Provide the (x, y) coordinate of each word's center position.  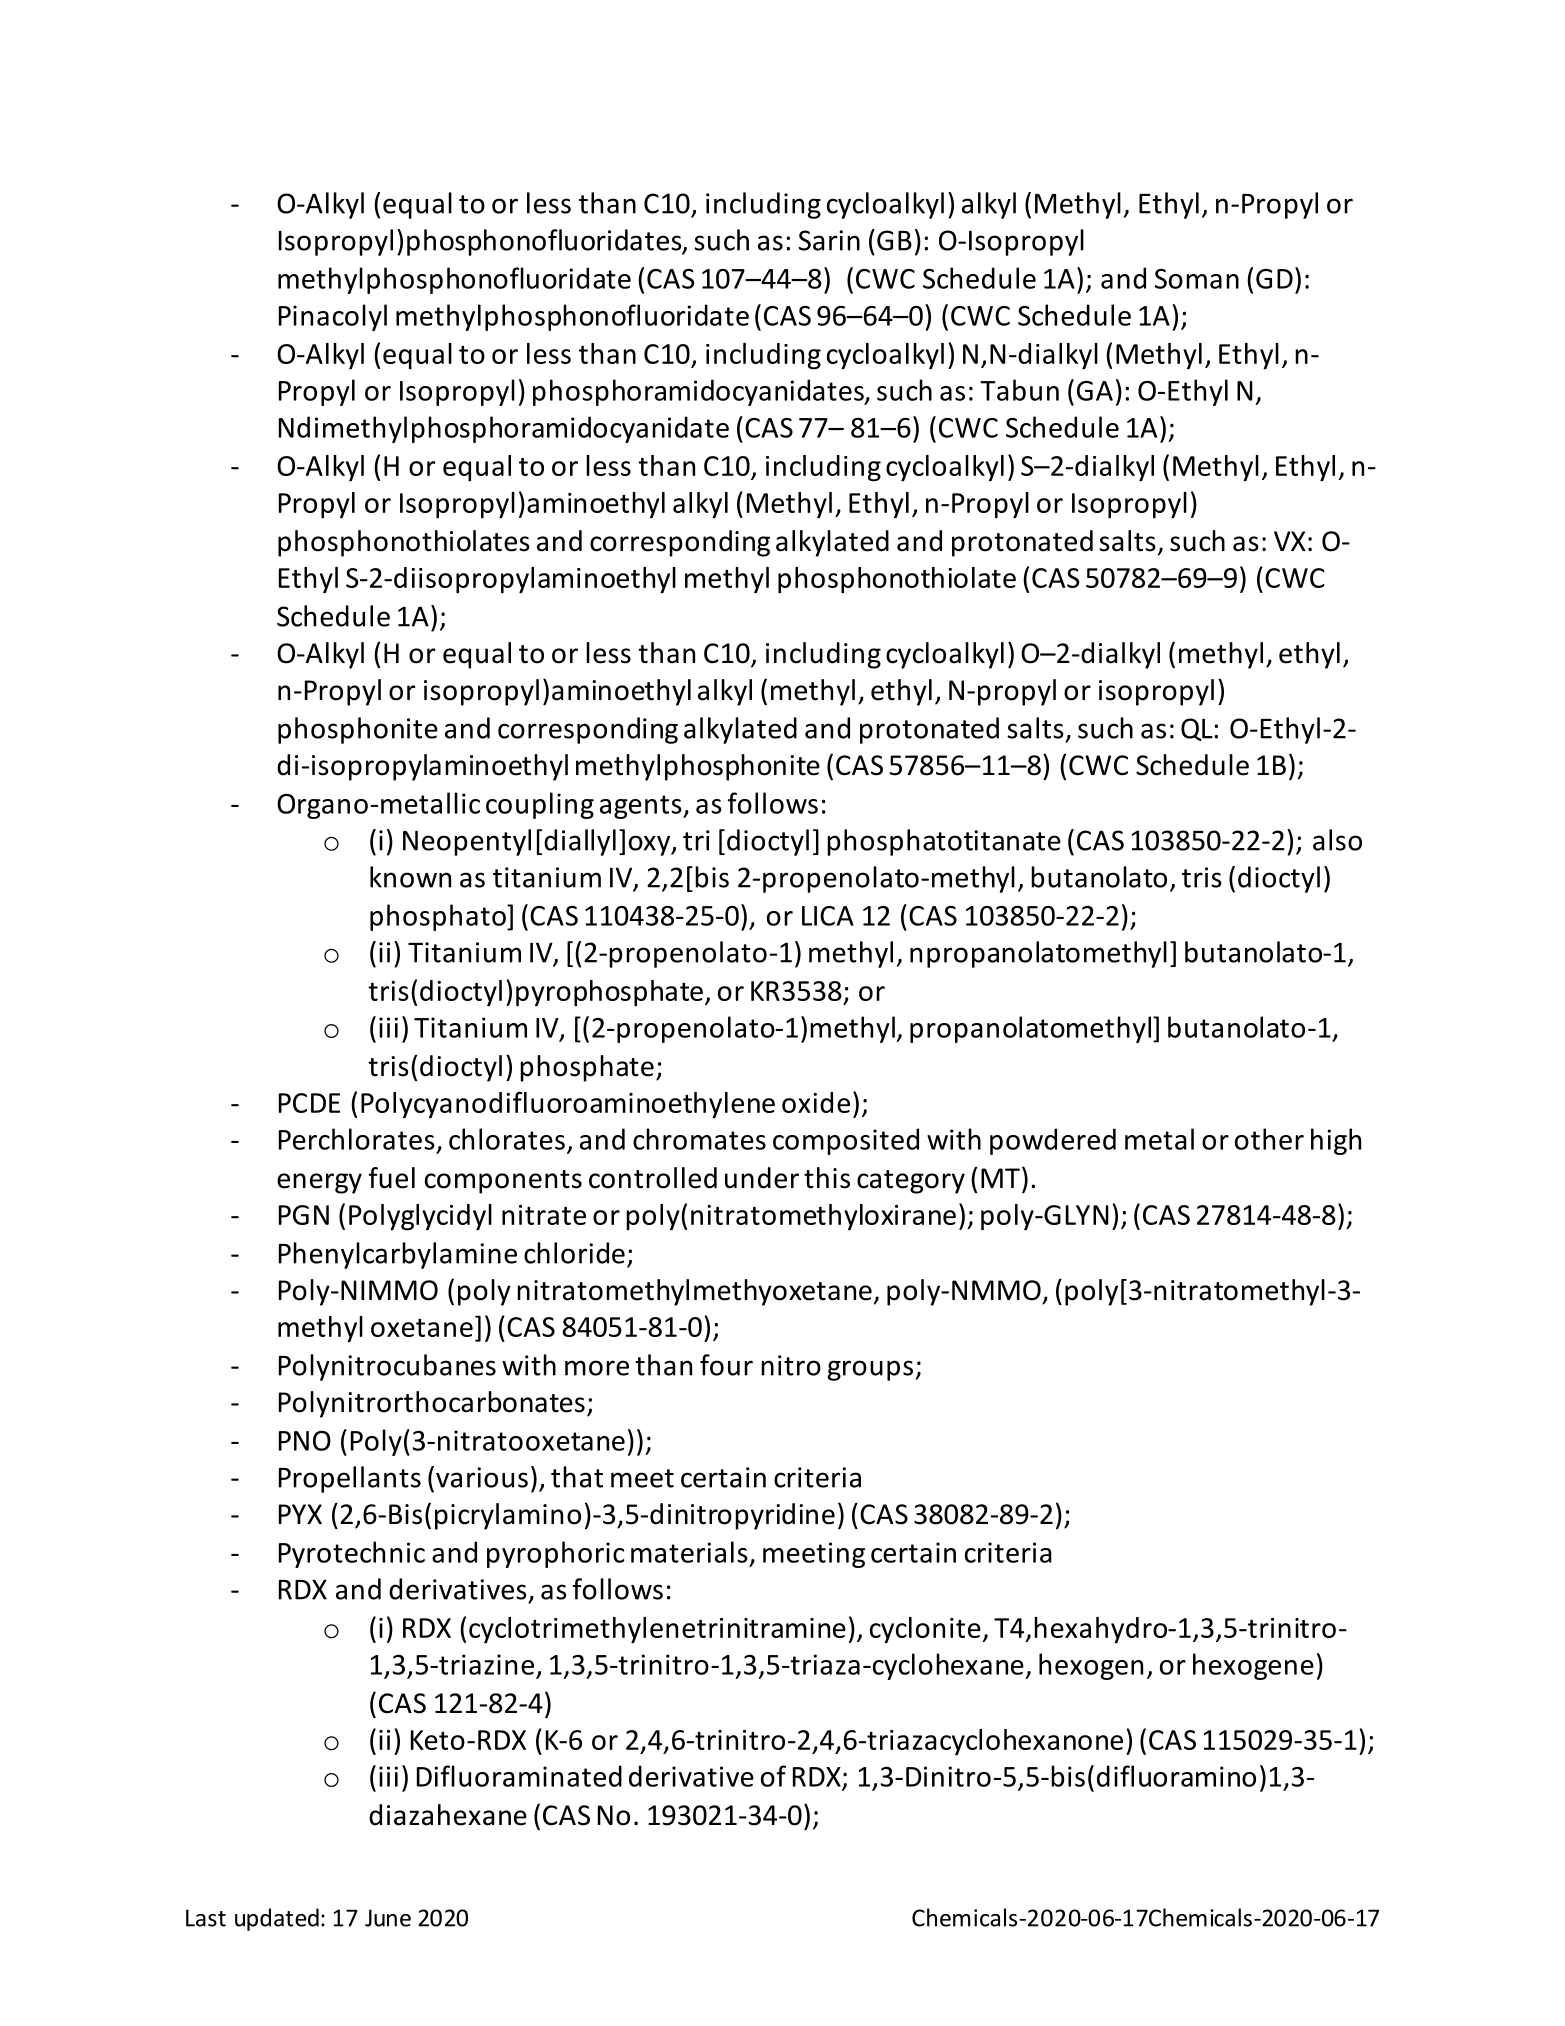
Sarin (829, 240)
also (1337, 840)
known (410, 877)
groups (870, 1370)
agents (642, 807)
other (1269, 1139)
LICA (828, 916)
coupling (540, 805)
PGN (304, 1215)
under (762, 1178)
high (1336, 1141)
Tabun (1019, 390)
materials (689, 1552)
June (388, 1918)
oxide (816, 1102)
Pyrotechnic (352, 1554)
